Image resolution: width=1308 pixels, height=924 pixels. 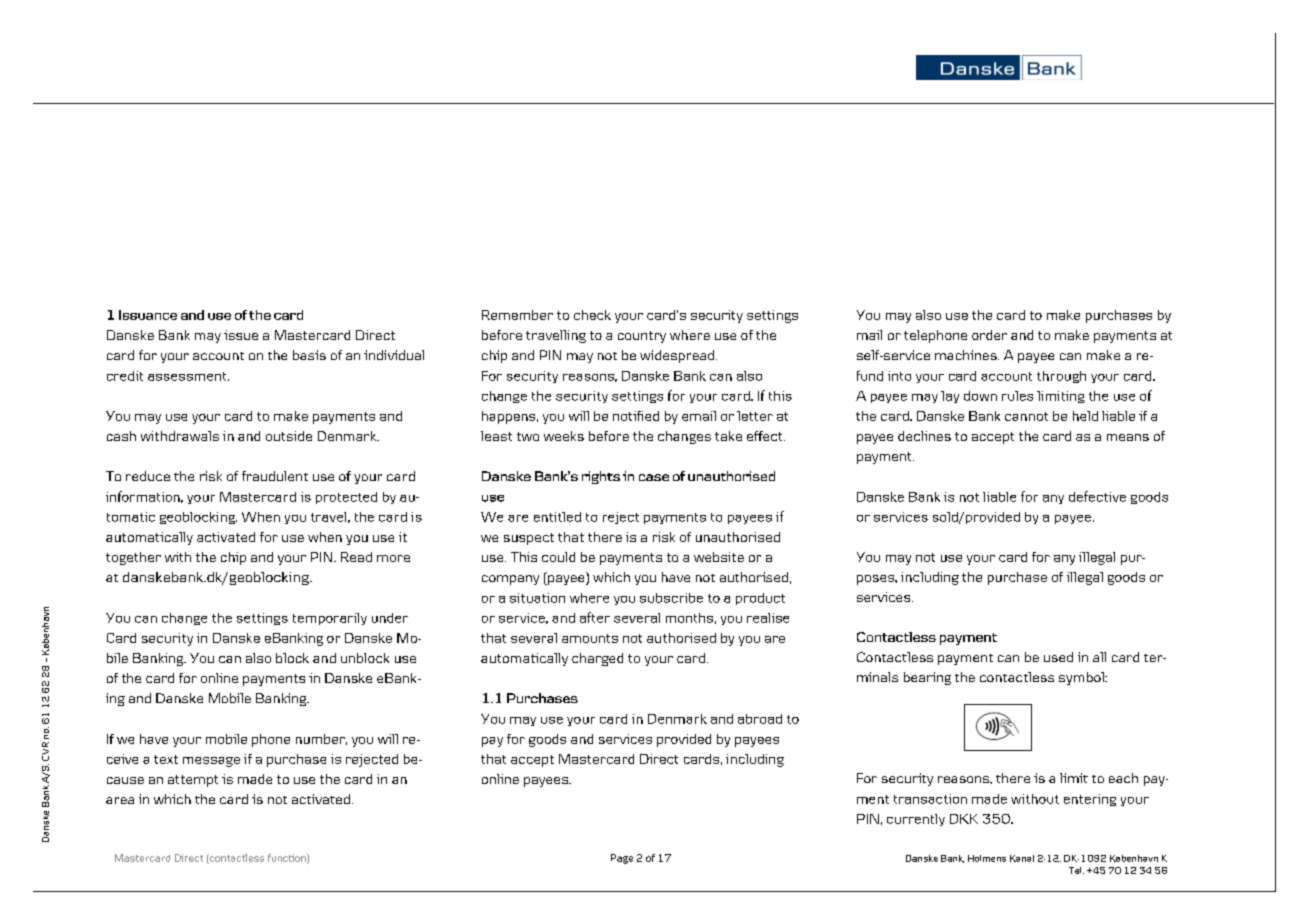 I want to click on defective, so click(x=1097, y=496).
